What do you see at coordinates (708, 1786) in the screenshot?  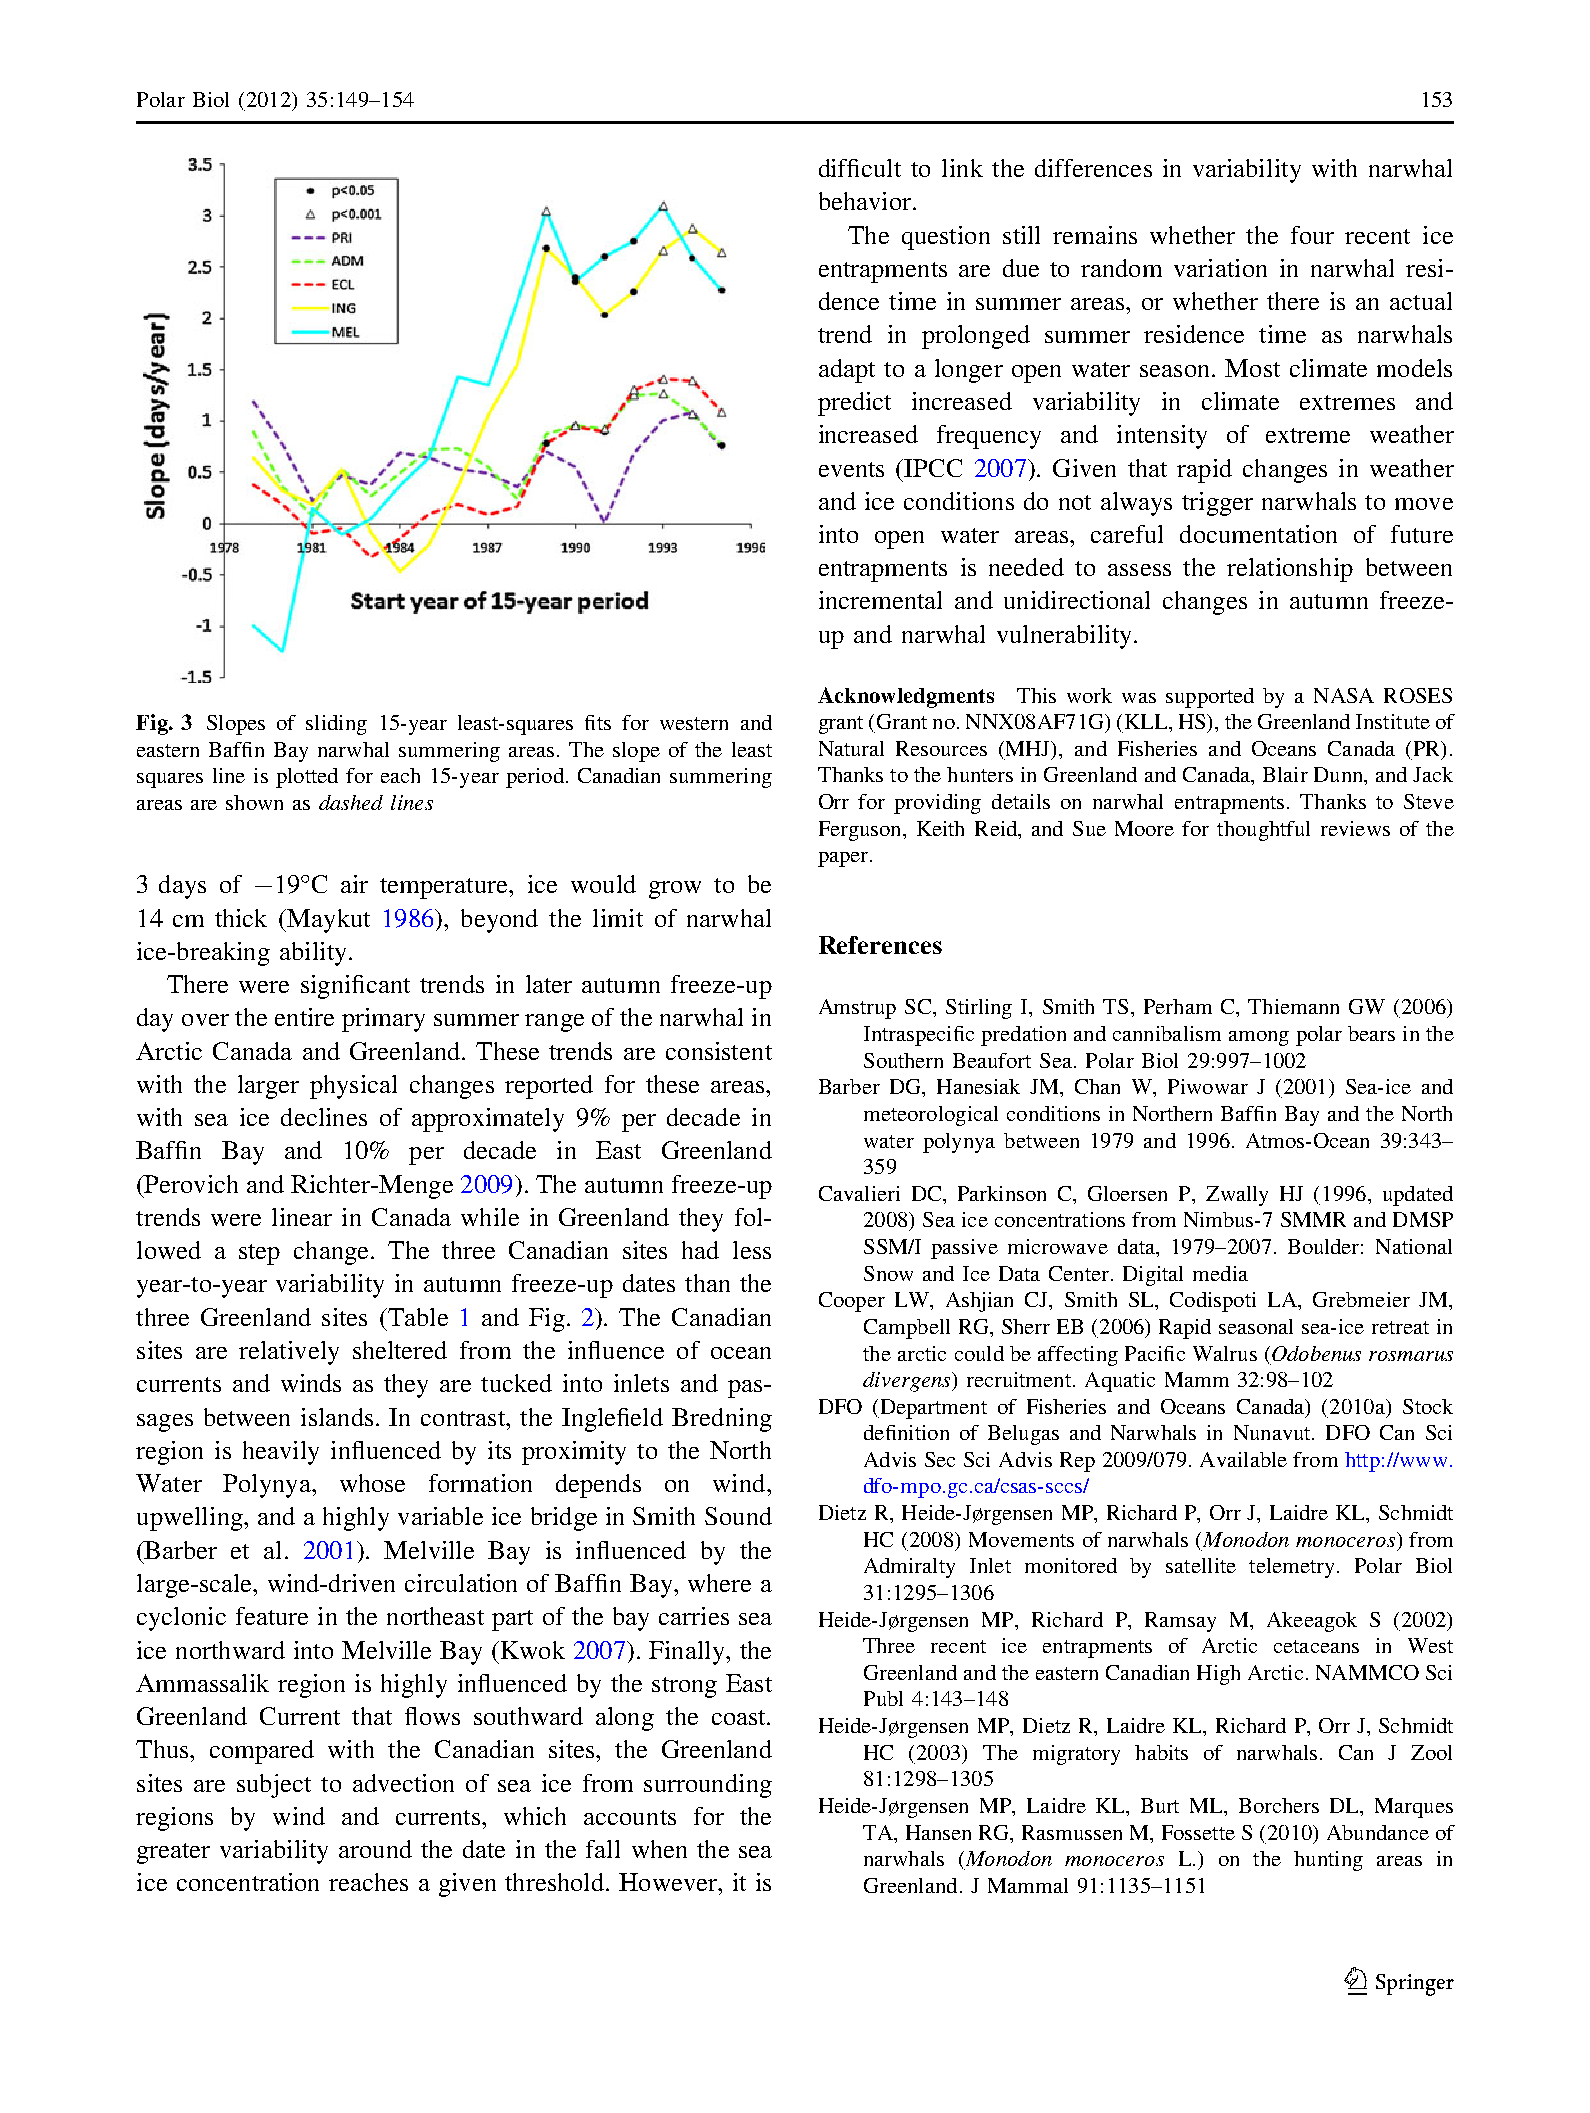 I see `surrounding` at bounding box center [708, 1786].
